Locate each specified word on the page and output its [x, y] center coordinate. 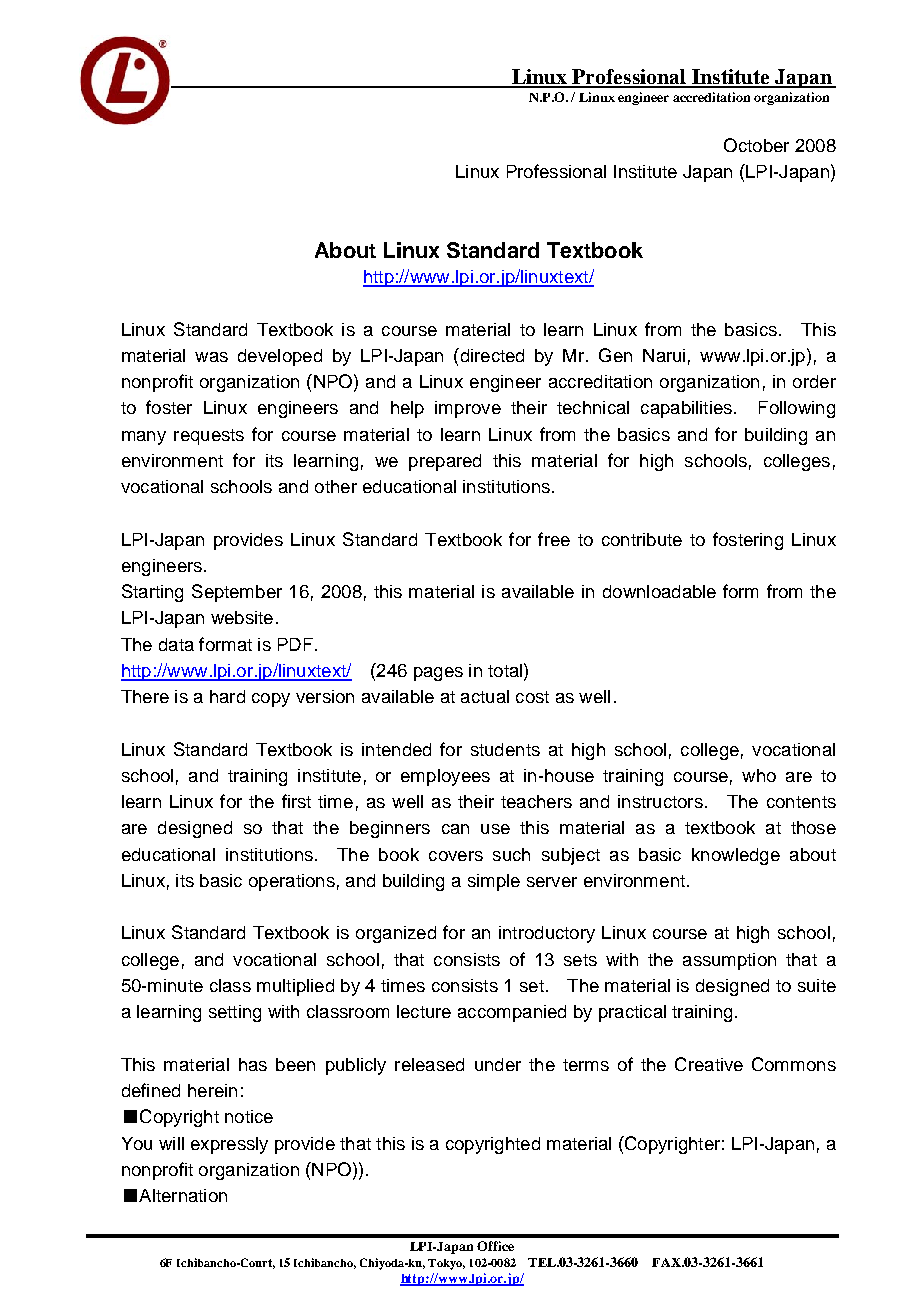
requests [209, 437]
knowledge [736, 856]
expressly [229, 1145]
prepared [445, 462]
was [211, 357]
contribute [642, 539]
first [296, 801]
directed [491, 355]
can [455, 829]
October [756, 145]
